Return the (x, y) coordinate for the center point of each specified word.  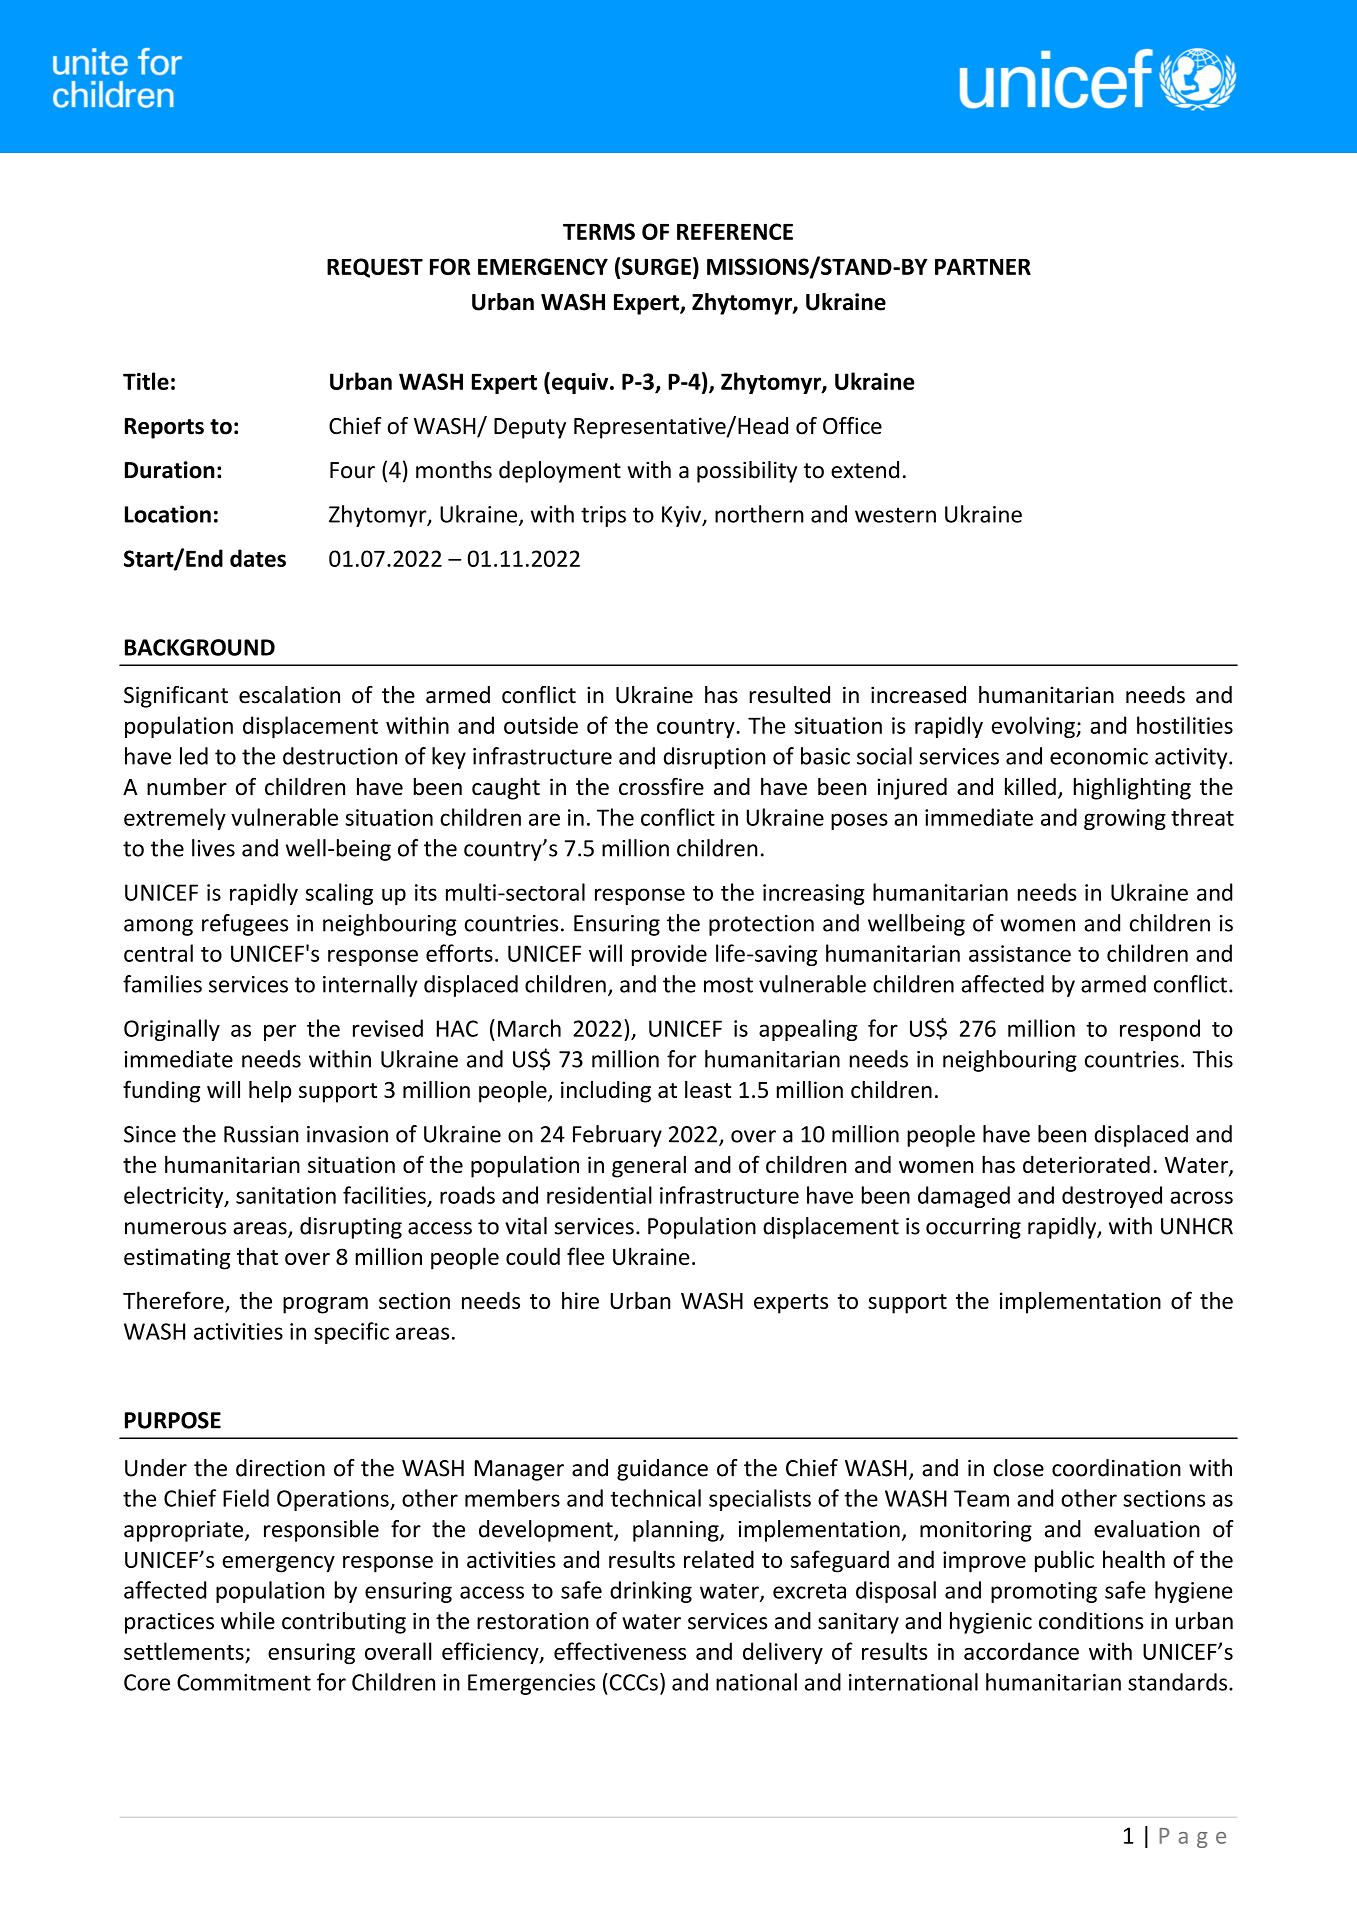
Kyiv (682, 516)
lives (213, 848)
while (248, 1621)
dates (258, 558)
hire (580, 1300)
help (270, 1092)
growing (1125, 819)
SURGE (656, 266)
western (895, 515)
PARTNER (983, 266)
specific (351, 1333)
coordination (1116, 1468)
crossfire (661, 786)
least (708, 1089)
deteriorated (1086, 1164)
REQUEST (375, 268)
